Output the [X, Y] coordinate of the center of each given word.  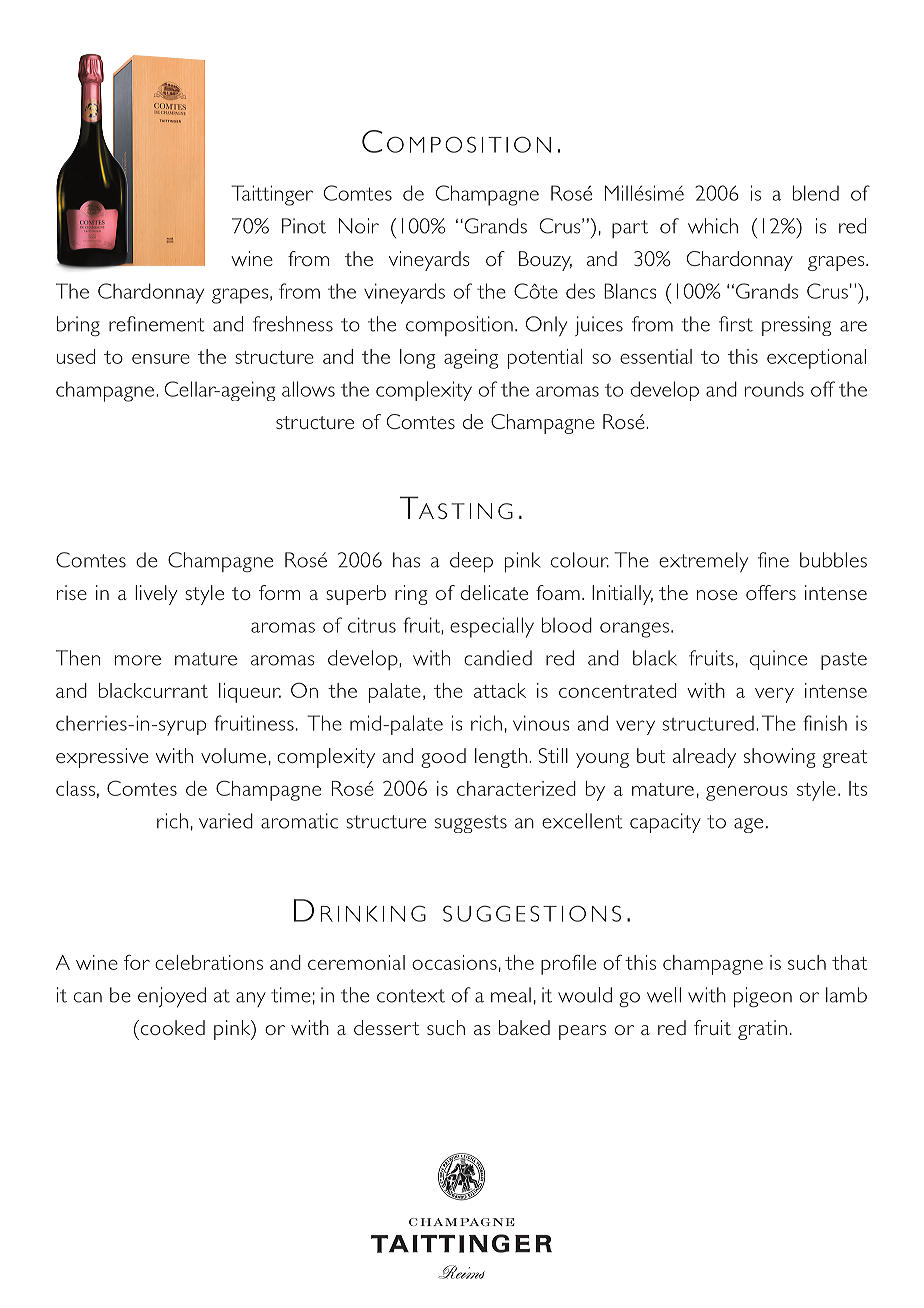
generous [746, 793]
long [418, 359]
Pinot [304, 226]
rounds [774, 389]
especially [492, 627]
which [713, 226]
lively [156, 595]
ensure [161, 359]
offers [771, 592]
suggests [471, 824]
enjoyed [172, 997]
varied [226, 821]
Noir [359, 226]
